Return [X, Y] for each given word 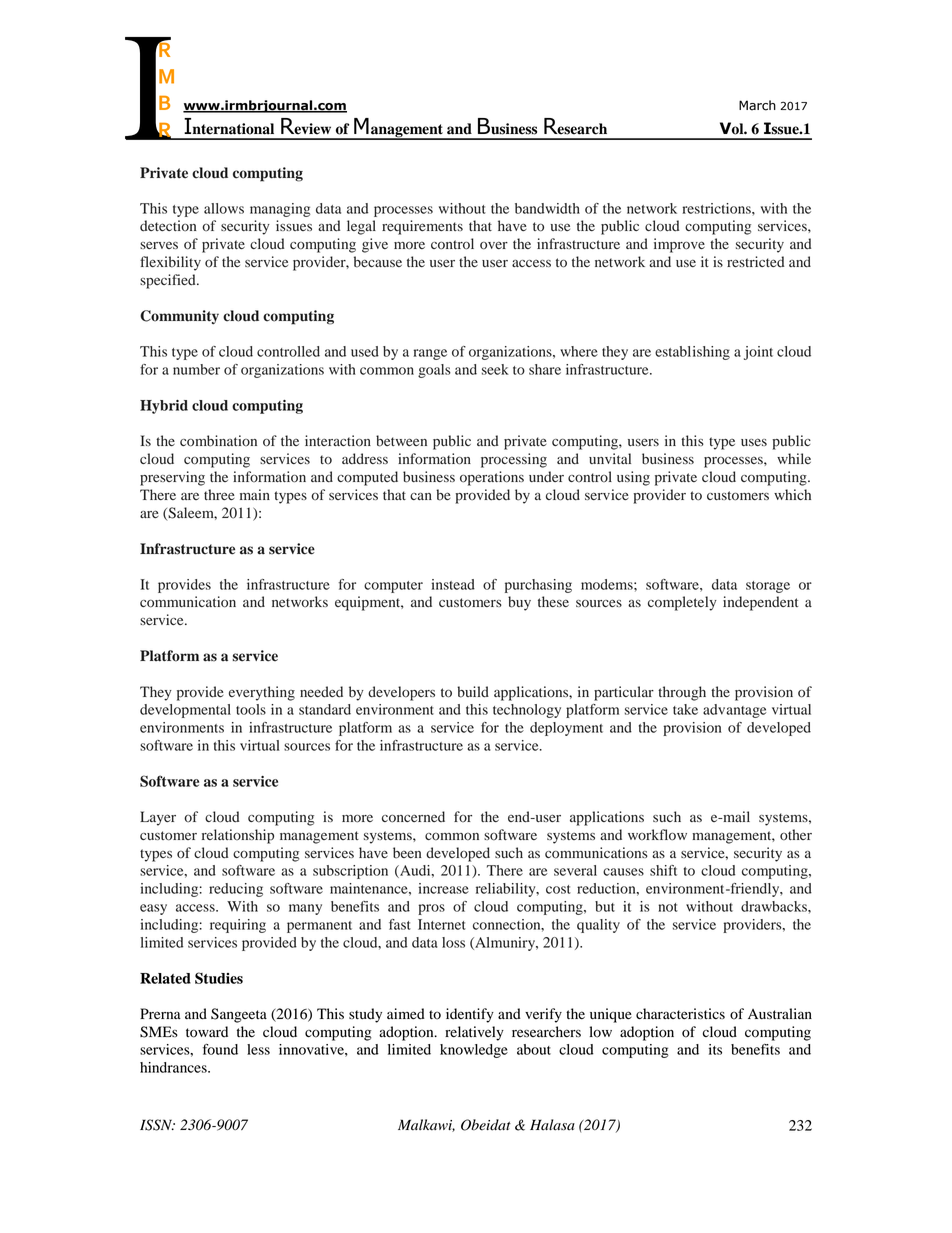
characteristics [680, 1014]
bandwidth [547, 208]
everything [262, 693]
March [757, 105]
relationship [238, 836]
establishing [692, 353]
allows [224, 208]
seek [495, 369]
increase [443, 888]
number [196, 369]
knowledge [474, 1051]
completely [682, 603]
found [220, 1049]
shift [663, 870]
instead [453, 584]
